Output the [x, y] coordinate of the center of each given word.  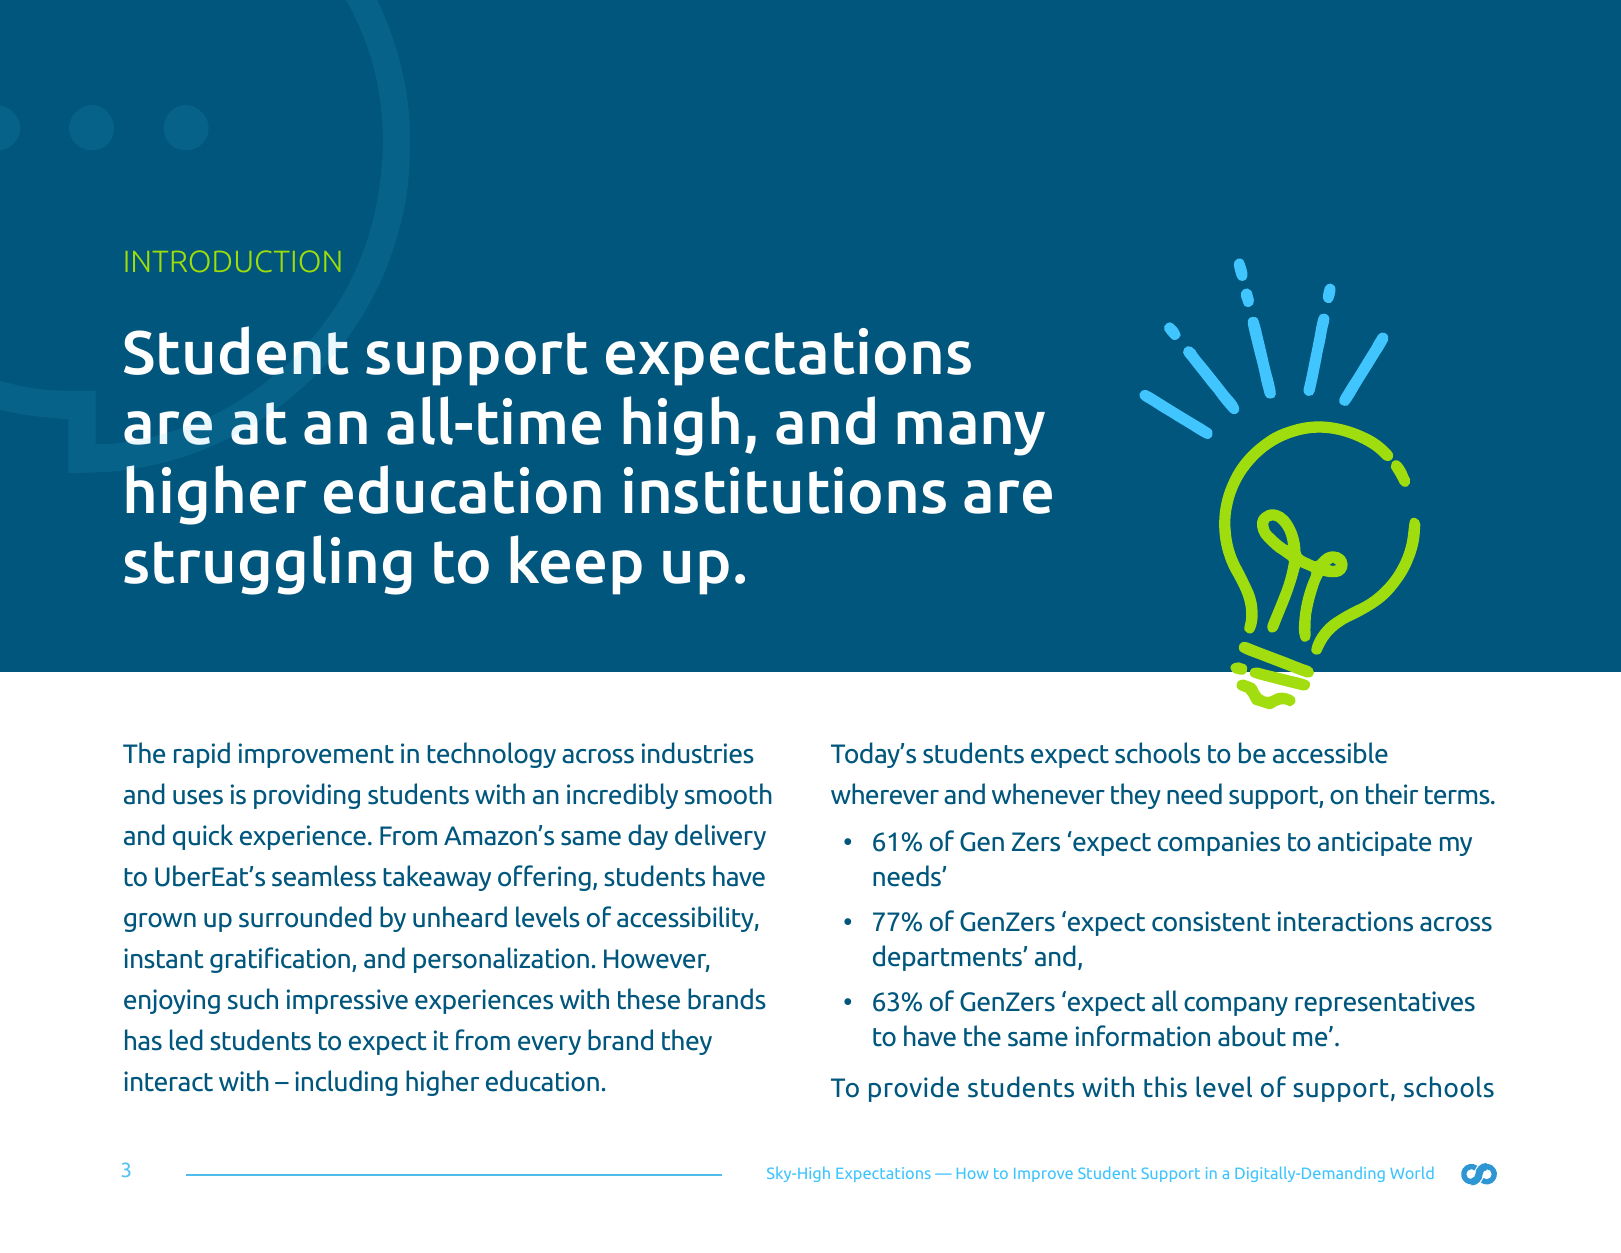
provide [914, 1089]
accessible [1330, 753]
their [1392, 794]
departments [948, 958]
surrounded [305, 917]
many [971, 433]
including [346, 1083]
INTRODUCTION [233, 261]
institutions [785, 490]
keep [576, 565]
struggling [267, 565]
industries [698, 753]
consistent [1211, 921]
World [1412, 1173]
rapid [202, 755]
